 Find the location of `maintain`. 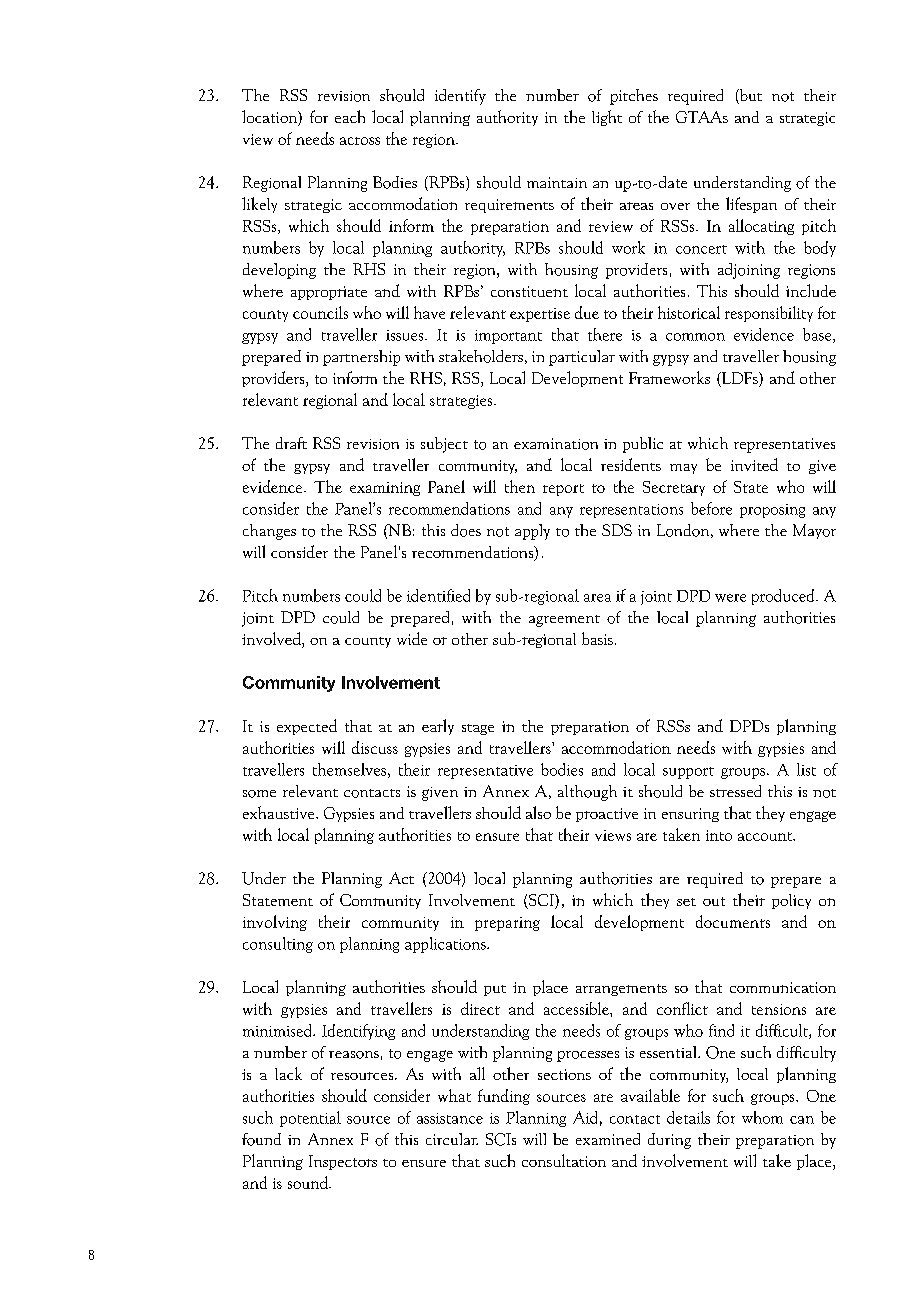

maintain is located at coordinates (557, 182).
